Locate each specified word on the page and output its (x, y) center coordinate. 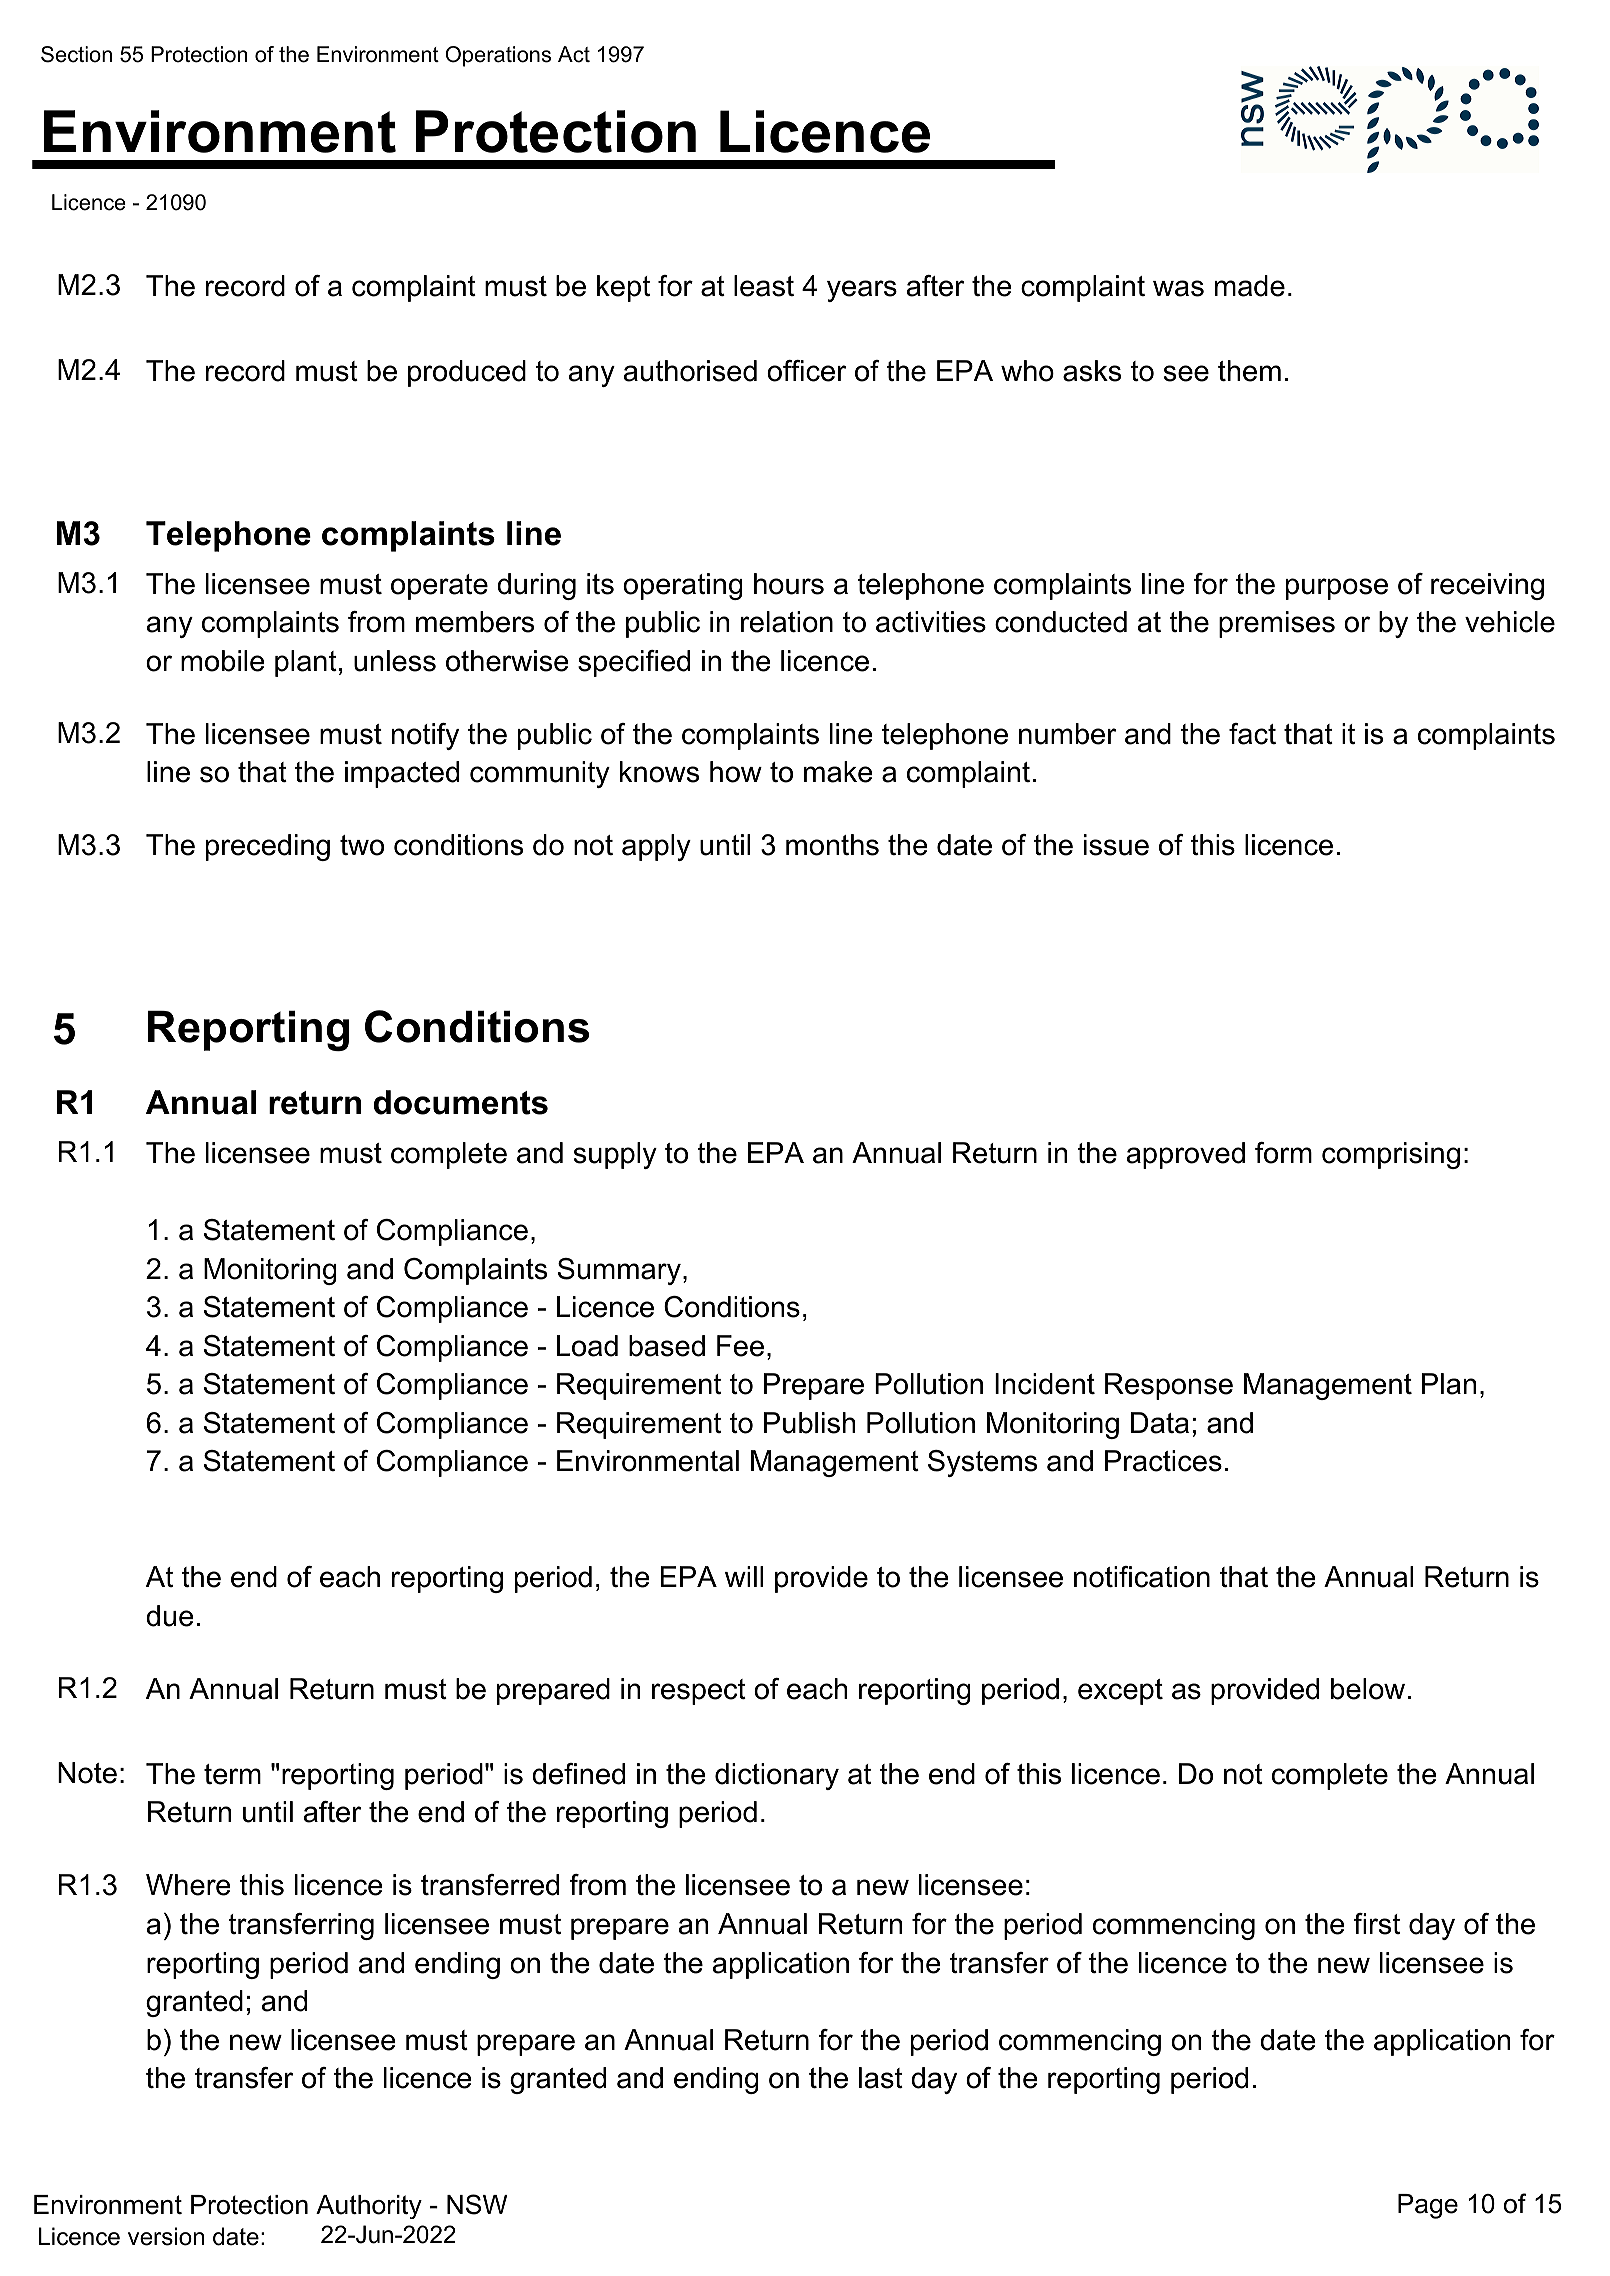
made (1250, 286)
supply (615, 1155)
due (170, 1616)
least (764, 286)
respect (699, 1692)
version (166, 2236)
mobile (223, 661)
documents (461, 1102)
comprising (1391, 1155)
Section (76, 54)
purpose (1337, 589)
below (1368, 1689)
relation (787, 622)
